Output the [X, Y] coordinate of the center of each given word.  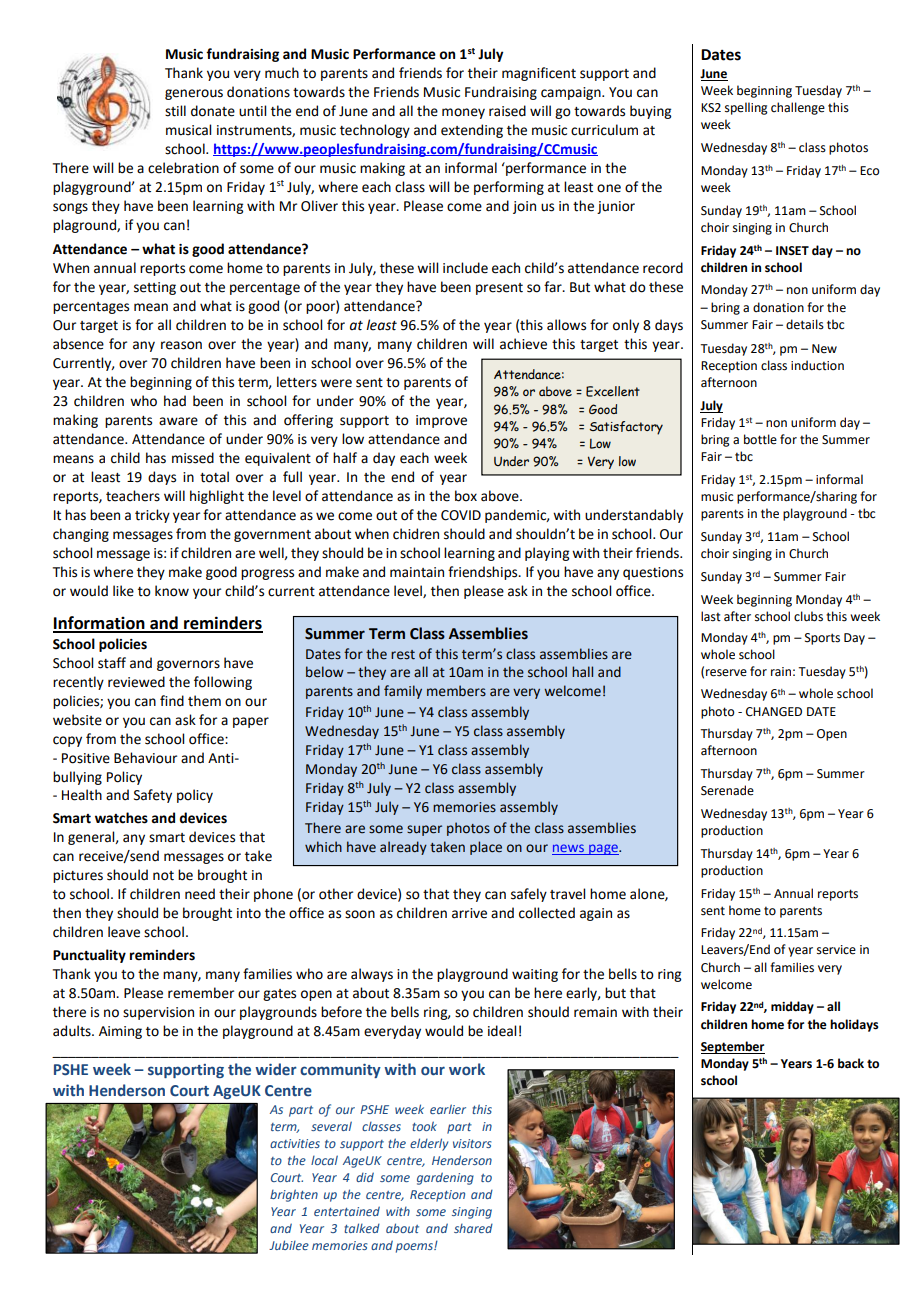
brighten [294, 1195]
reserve [726, 673]
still [175, 111]
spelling [746, 108]
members [456, 691]
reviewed [136, 682]
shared [473, 1228]
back [851, 1063]
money [463, 113]
